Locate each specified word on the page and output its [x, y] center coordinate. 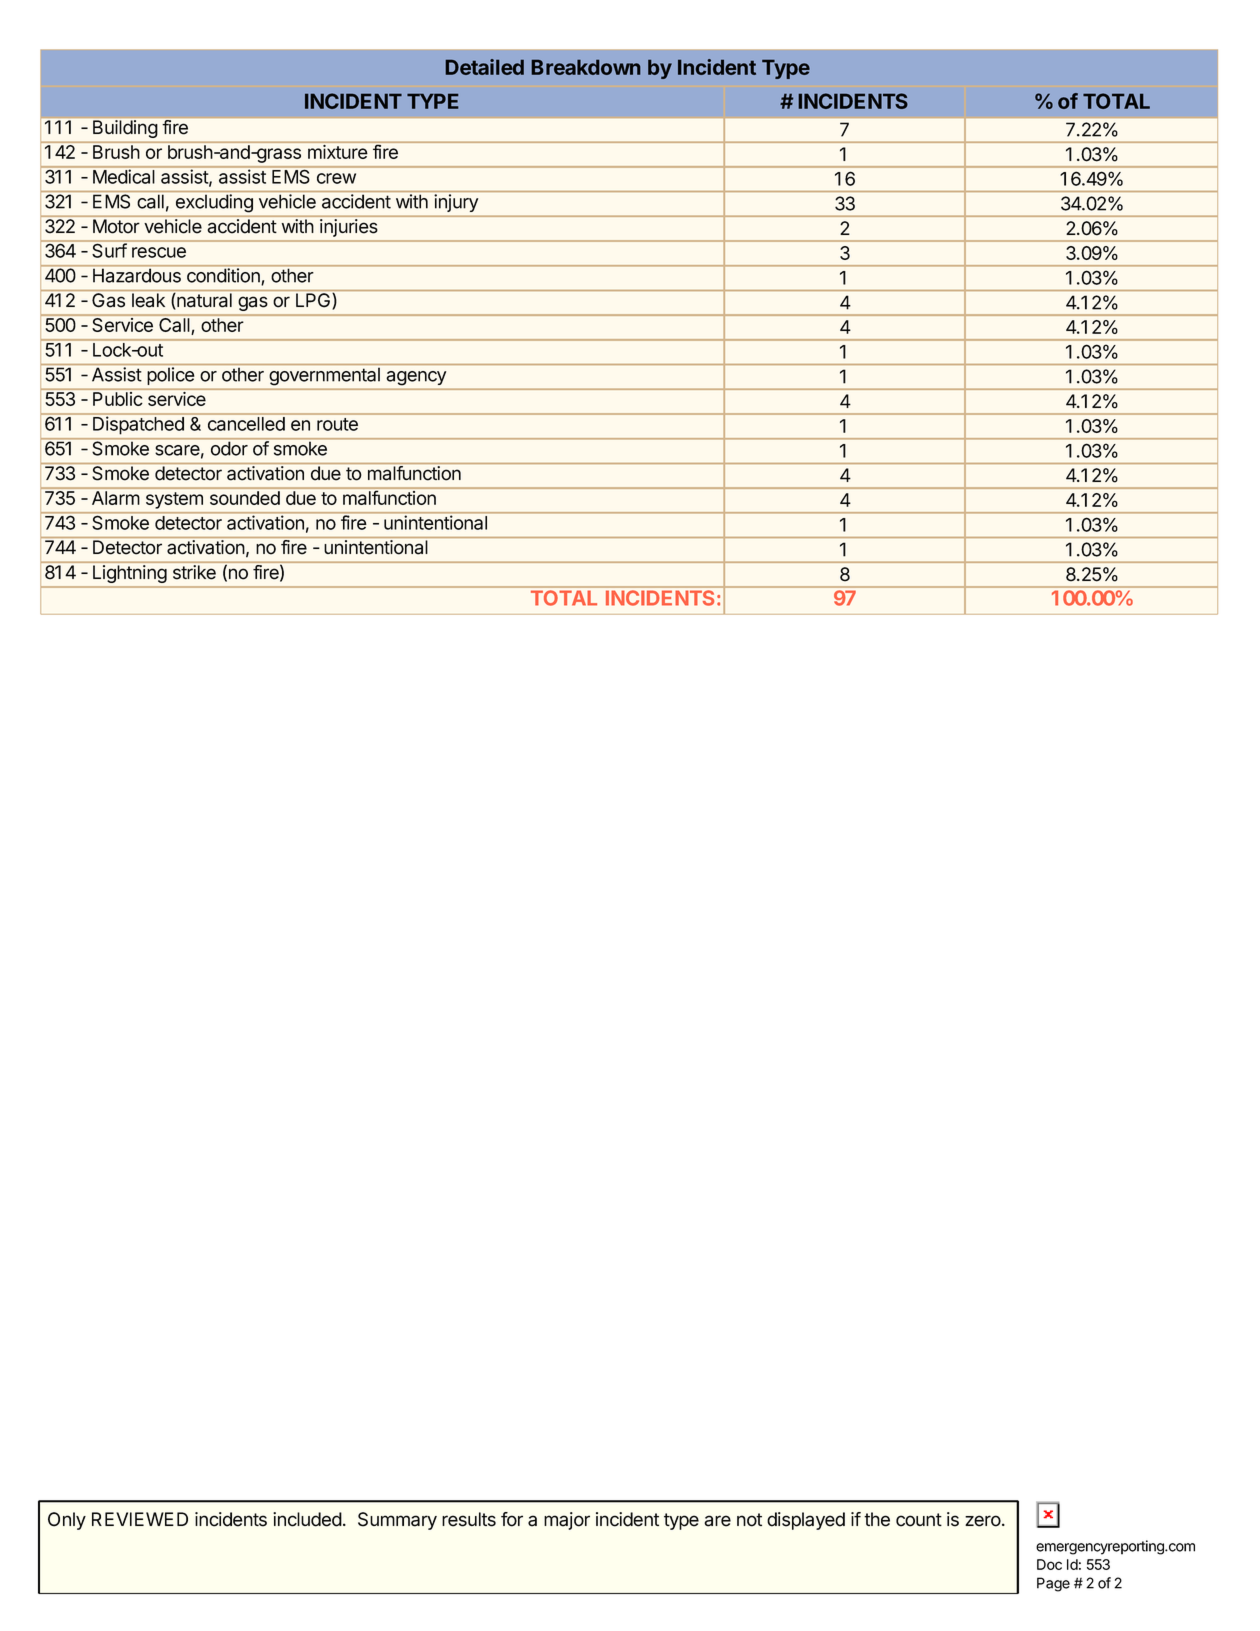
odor [229, 449]
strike [194, 572]
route [337, 424]
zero [983, 1521]
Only [67, 1521]
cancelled [246, 424]
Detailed [485, 67]
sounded [245, 498]
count [919, 1520]
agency [416, 378]
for [512, 1519]
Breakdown [586, 67]
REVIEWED [140, 1519]
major [567, 1521]
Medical [123, 176]
